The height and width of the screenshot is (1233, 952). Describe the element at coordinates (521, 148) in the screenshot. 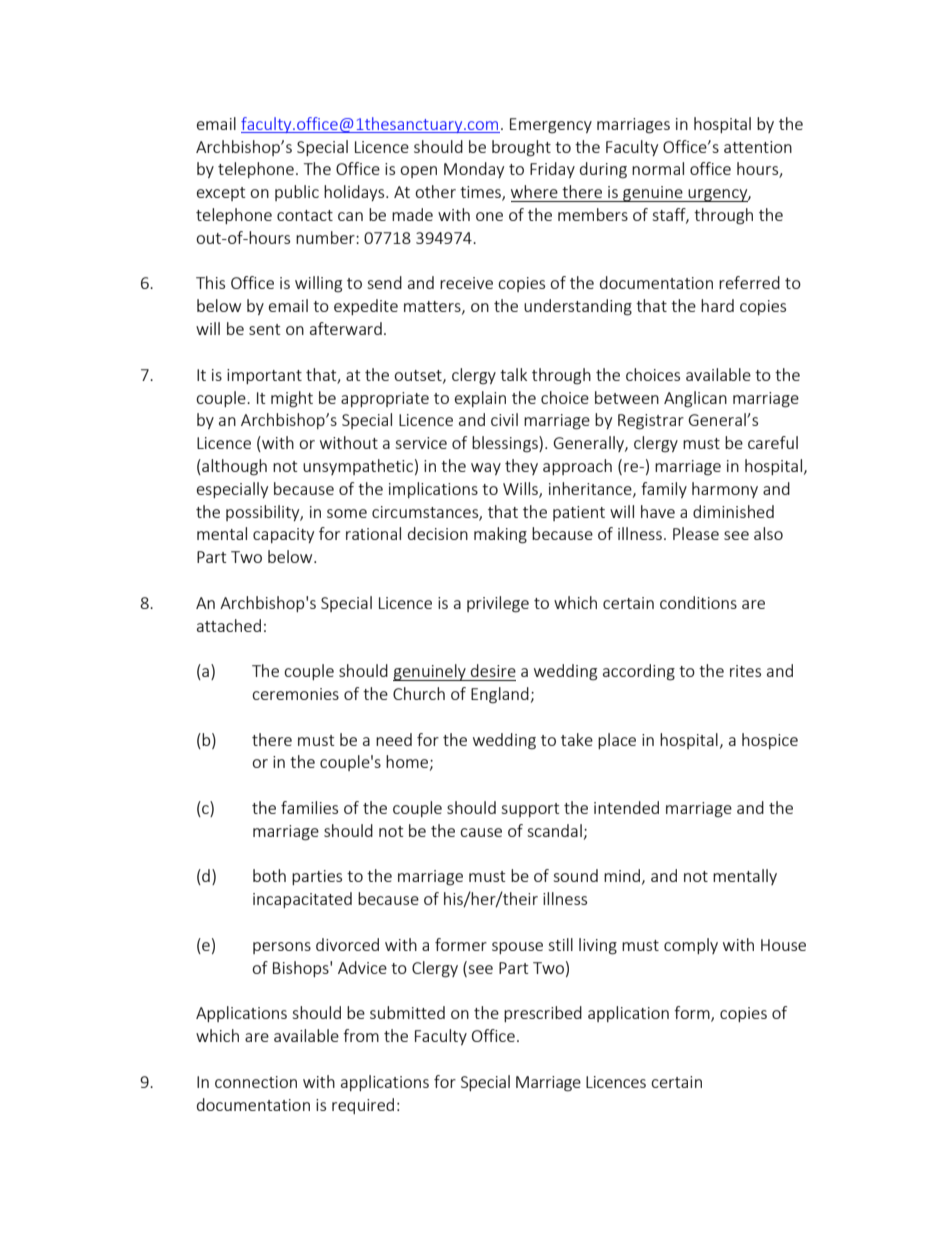

I see `brought` at that location.
